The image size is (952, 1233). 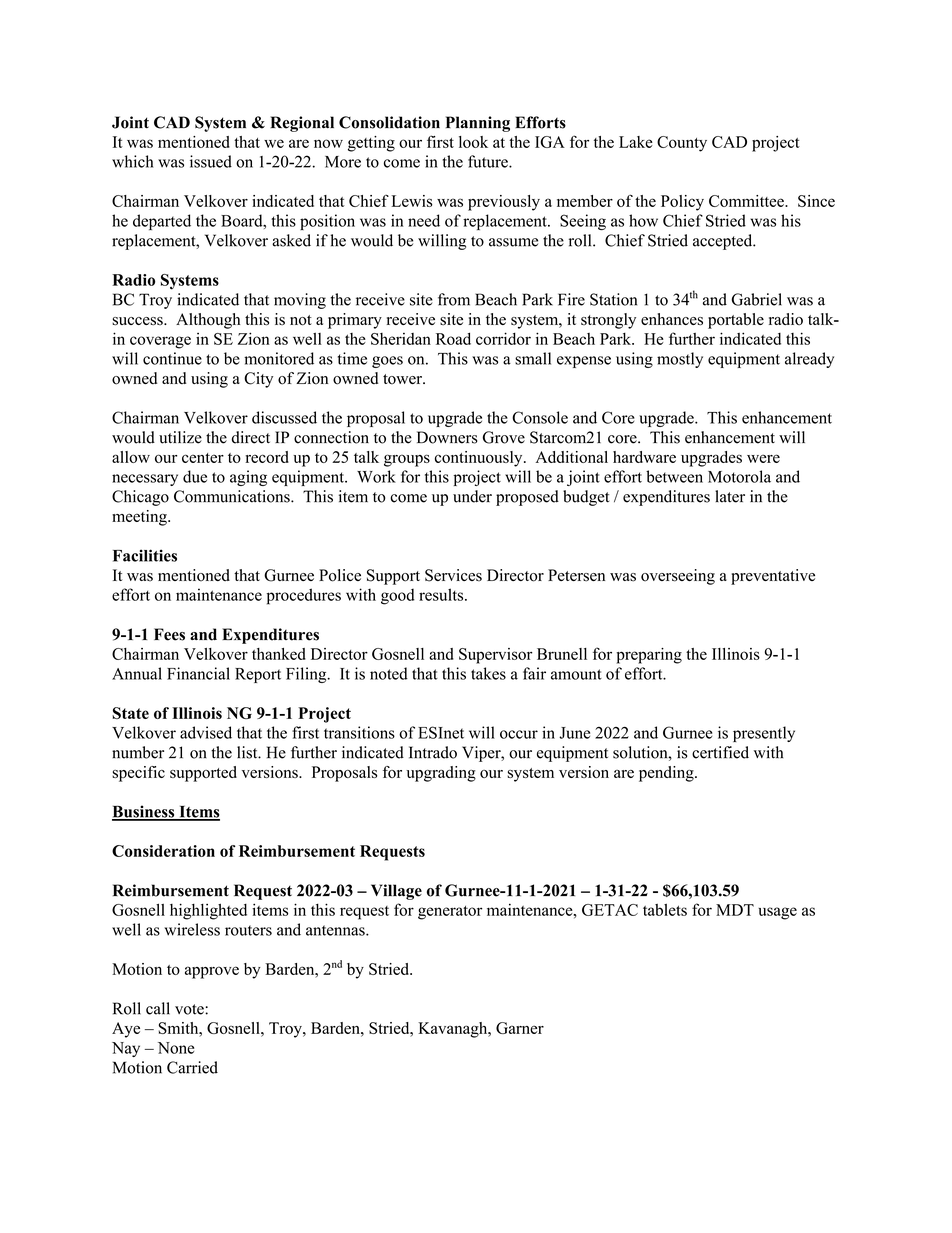 What do you see at coordinates (736, 321) in the page?
I see `portable` at bounding box center [736, 321].
